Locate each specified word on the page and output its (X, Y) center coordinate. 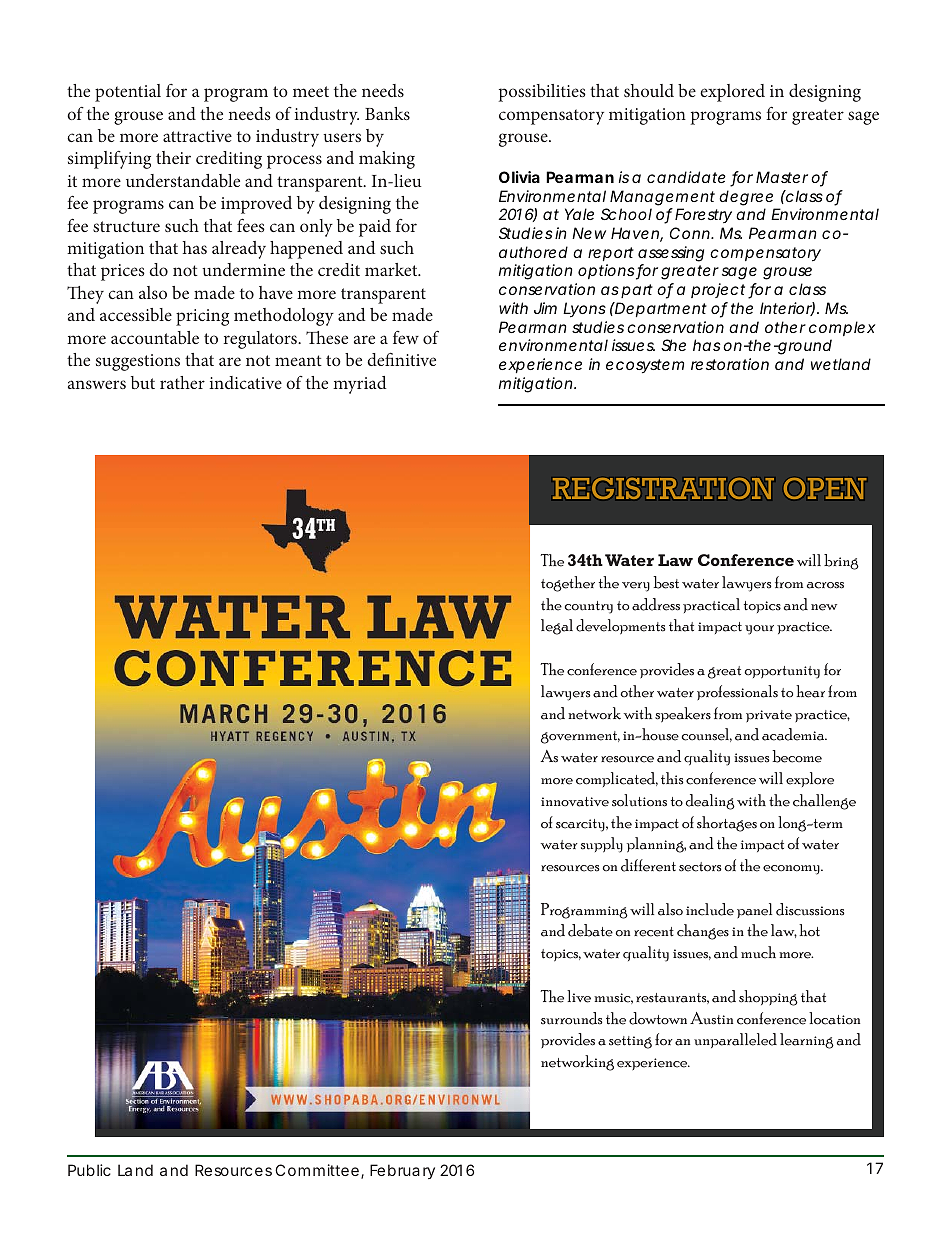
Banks (387, 113)
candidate (686, 177)
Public (89, 1170)
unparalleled (735, 1040)
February (402, 1171)
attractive (197, 136)
